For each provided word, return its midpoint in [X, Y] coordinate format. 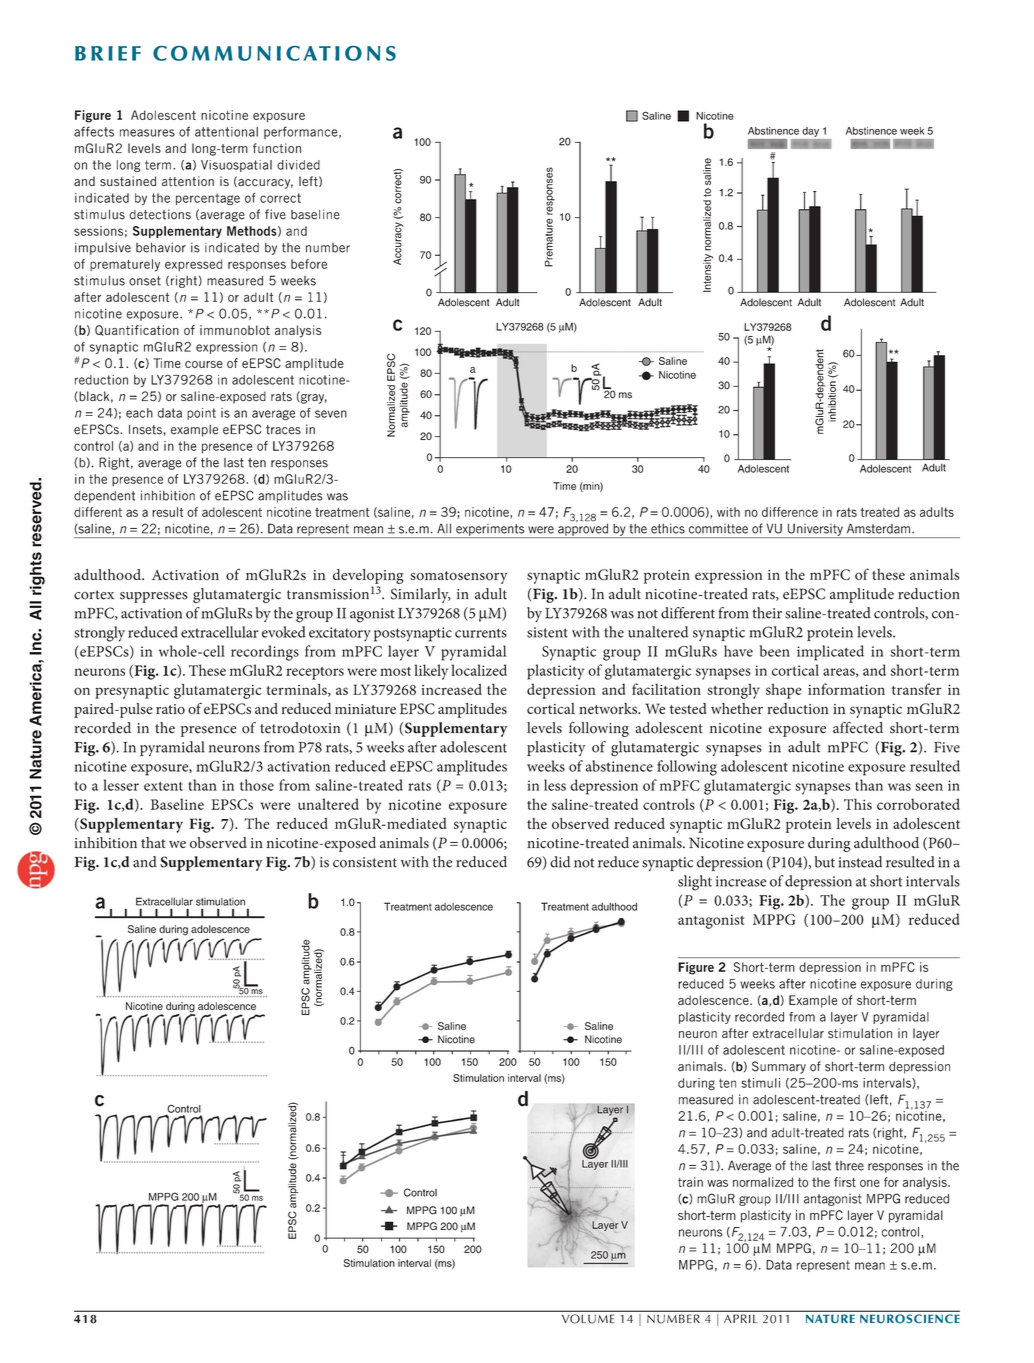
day [811, 132]
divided [298, 165]
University [815, 530]
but [825, 862]
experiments [490, 531]
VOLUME [588, 1318]
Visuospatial [236, 166]
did [560, 862]
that [153, 842]
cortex [94, 595]
